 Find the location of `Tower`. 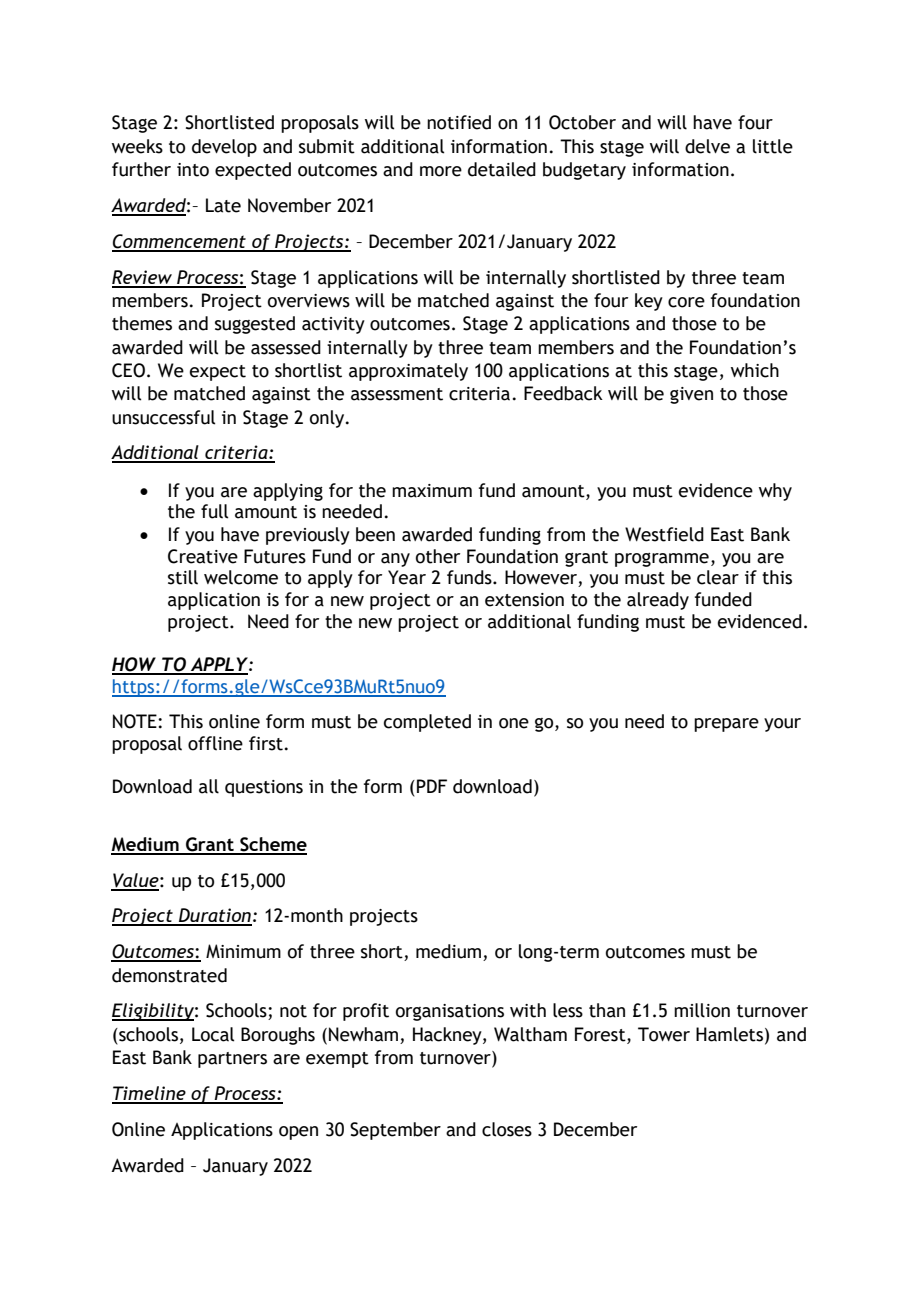

Tower is located at coordinates (664, 1034).
